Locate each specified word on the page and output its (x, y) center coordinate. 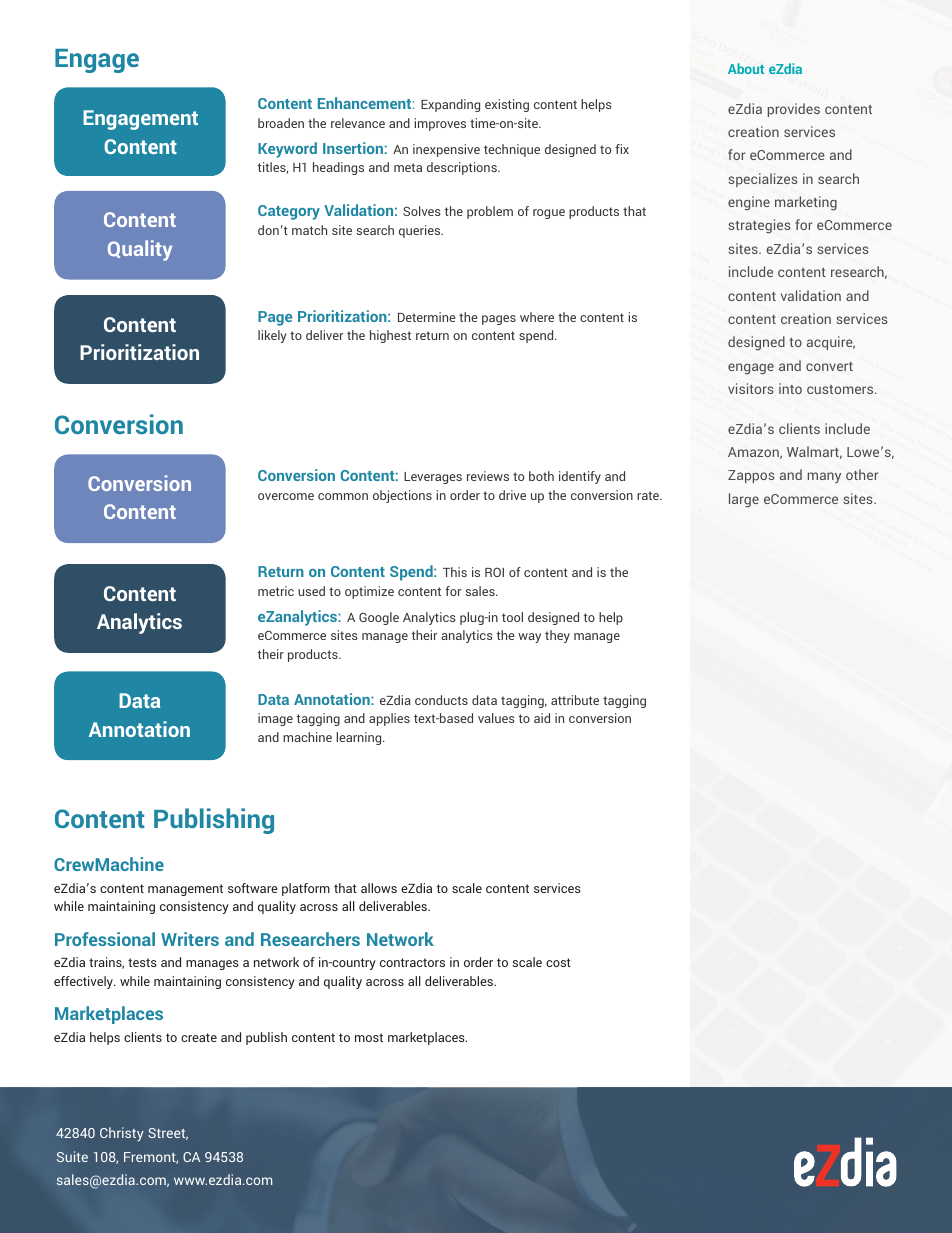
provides (793, 110)
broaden (281, 123)
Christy (122, 1134)
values (496, 718)
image (275, 719)
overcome (286, 496)
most (369, 1037)
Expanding (450, 105)
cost (558, 962)
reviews (488, 476)
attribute (575, 700)
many (824, 477)
